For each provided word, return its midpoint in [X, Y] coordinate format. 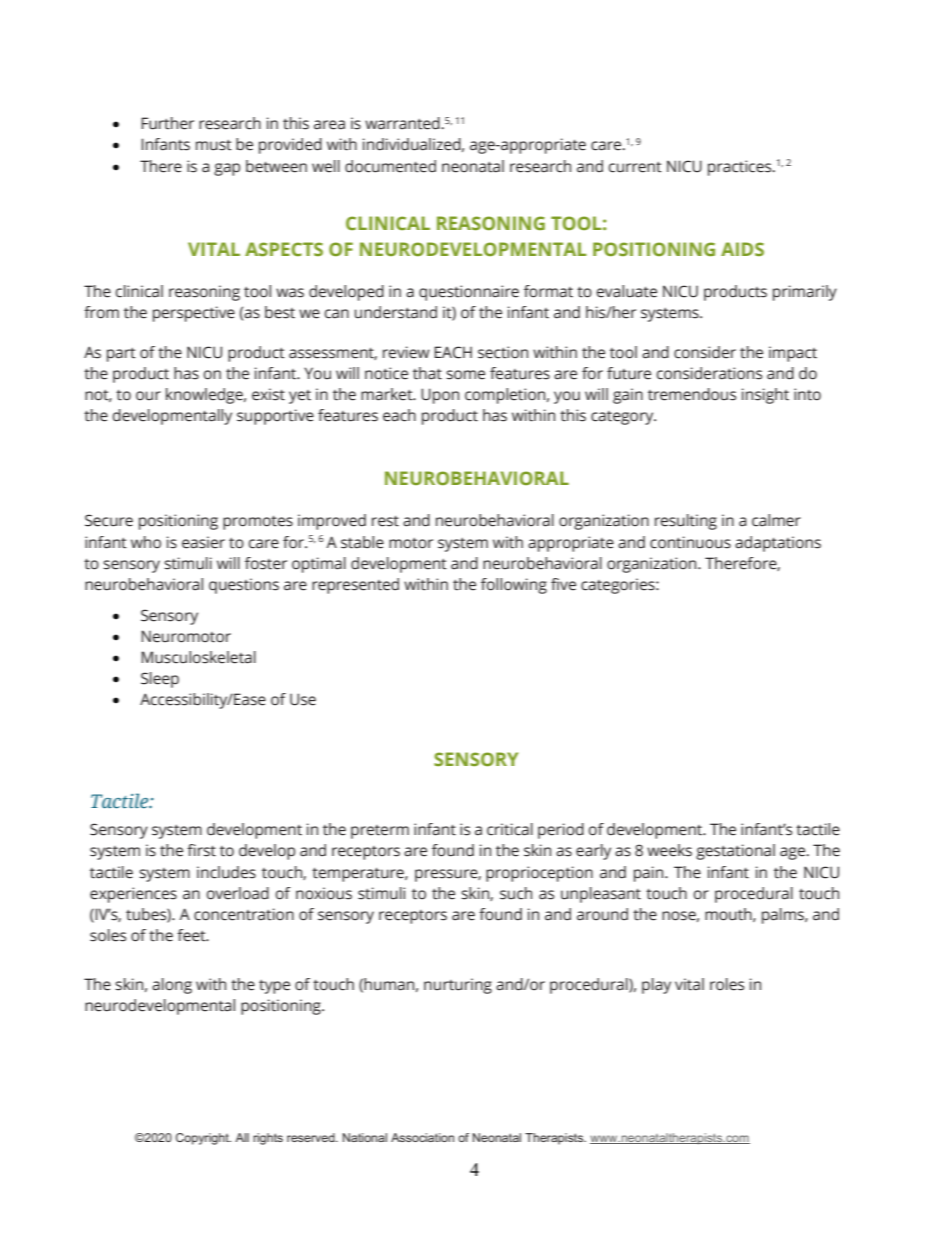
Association [422, 1137]
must [214, 145]
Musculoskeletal [198, 657]
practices [741, 168]
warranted [403, 123]
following [514, 586]
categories [619, 586]
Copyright [203, 1139]
